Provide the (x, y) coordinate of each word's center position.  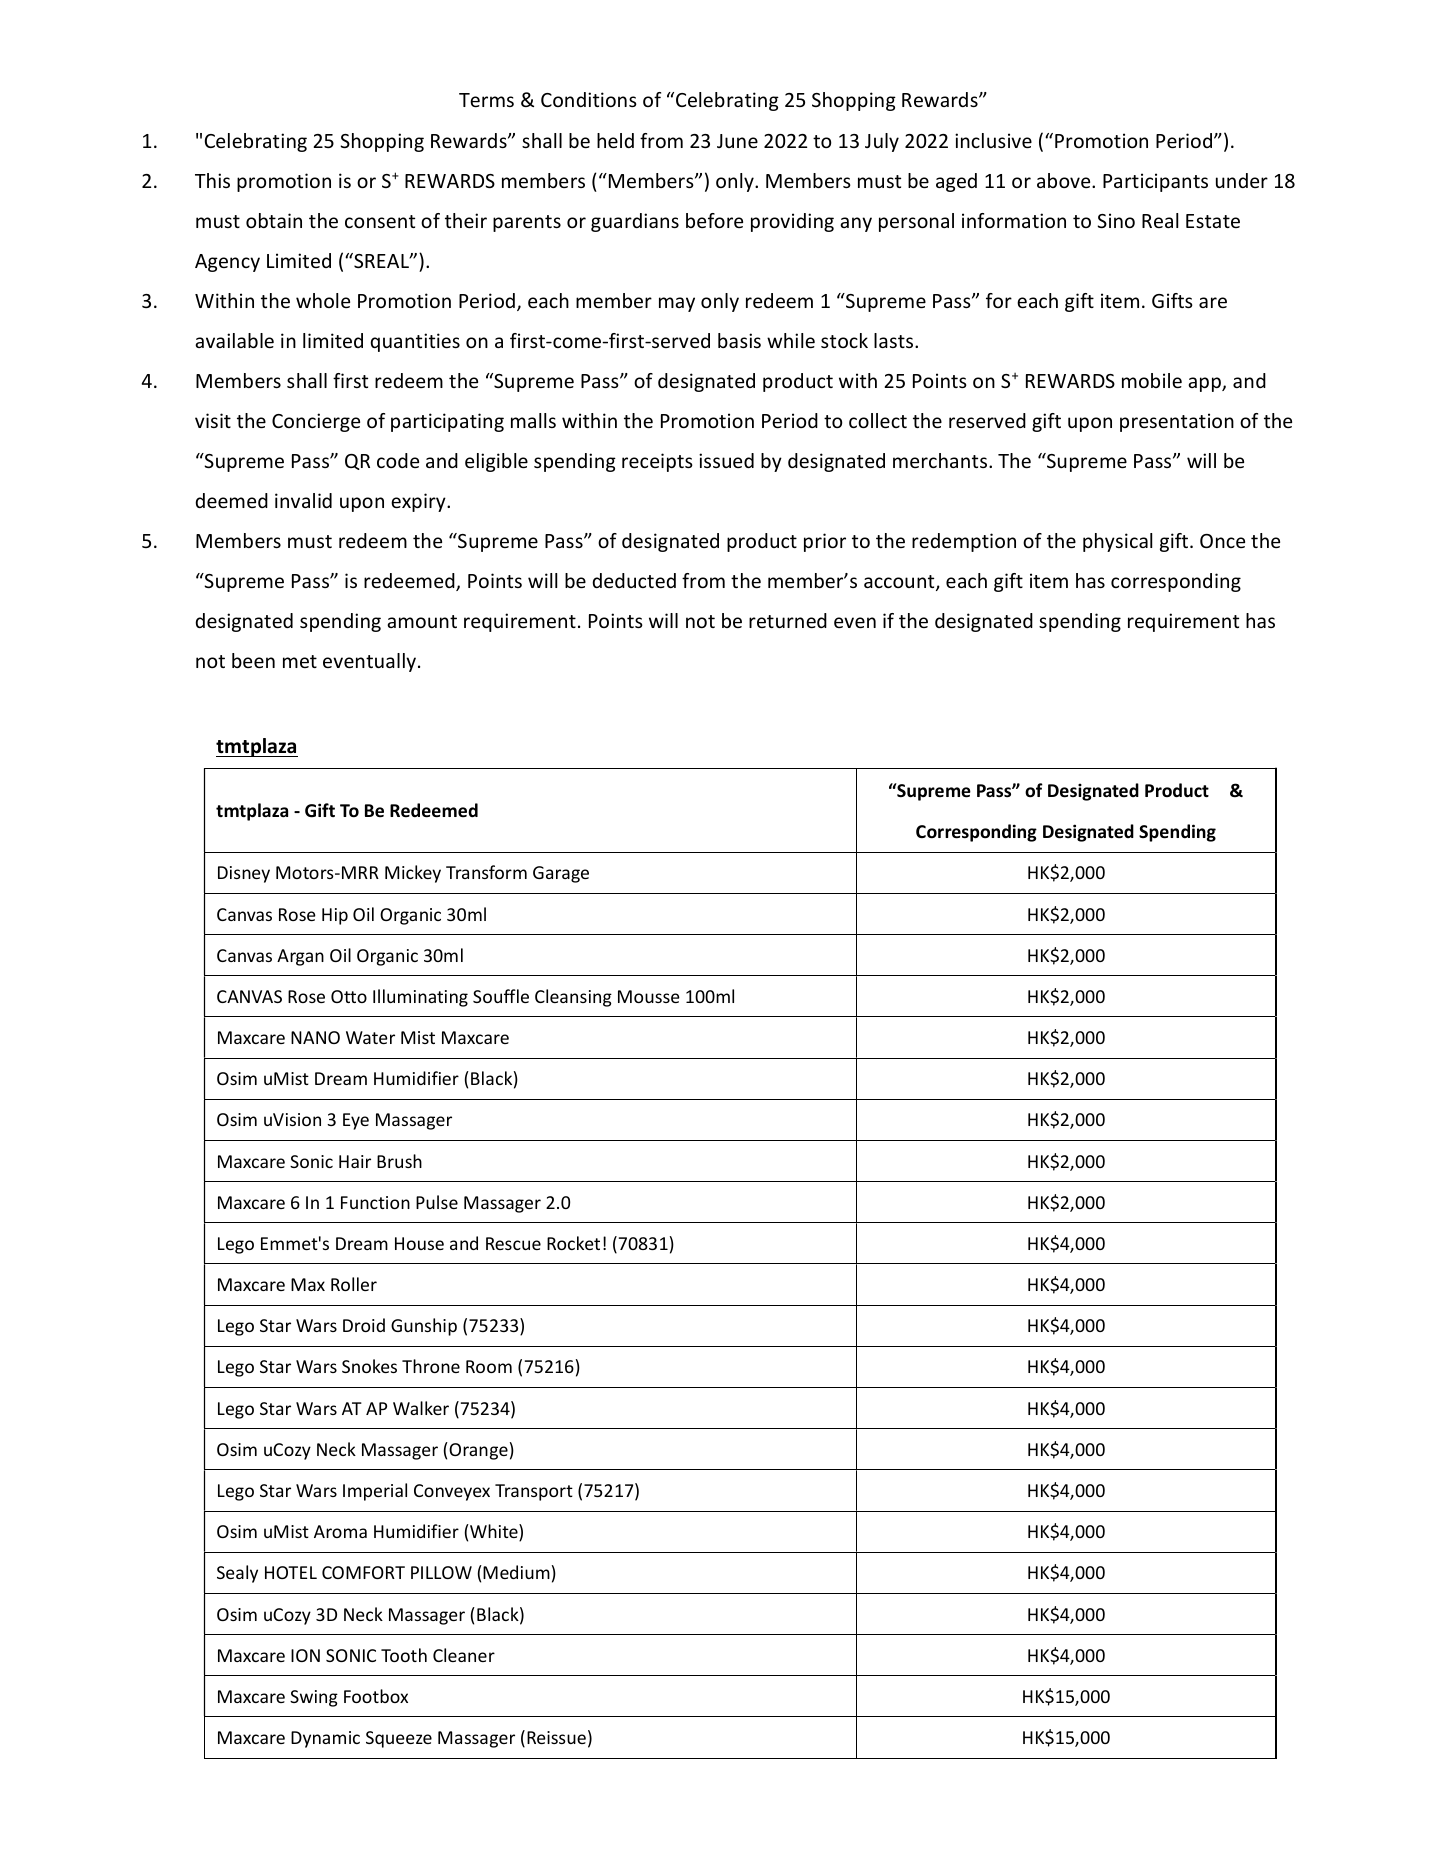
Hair (355, 1161)
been (253, 660)
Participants (1155, 182)
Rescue (513, 1243)
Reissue (556, 1737)
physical (1117, 542)
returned (788, 620)
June (737, 141)
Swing (314, 1698)
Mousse (649, 996)
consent (380, 221)
